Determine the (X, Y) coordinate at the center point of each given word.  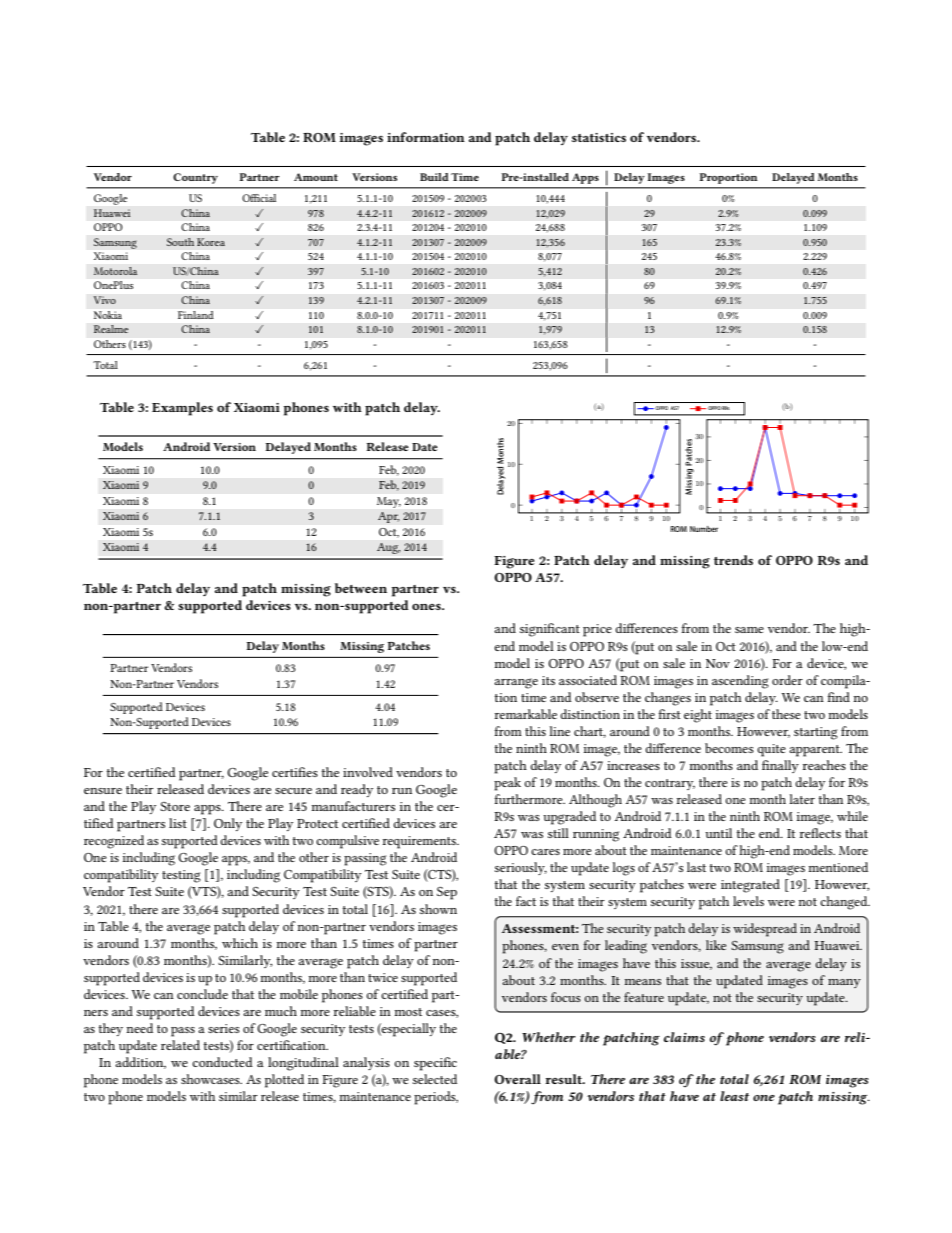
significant (550, 630)
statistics (599, 137)
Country (195, 178)
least (734, 1096)
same (749, 630)
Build (434, 177)
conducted (222, 1062)
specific (435, 1064)
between (361, 588)
